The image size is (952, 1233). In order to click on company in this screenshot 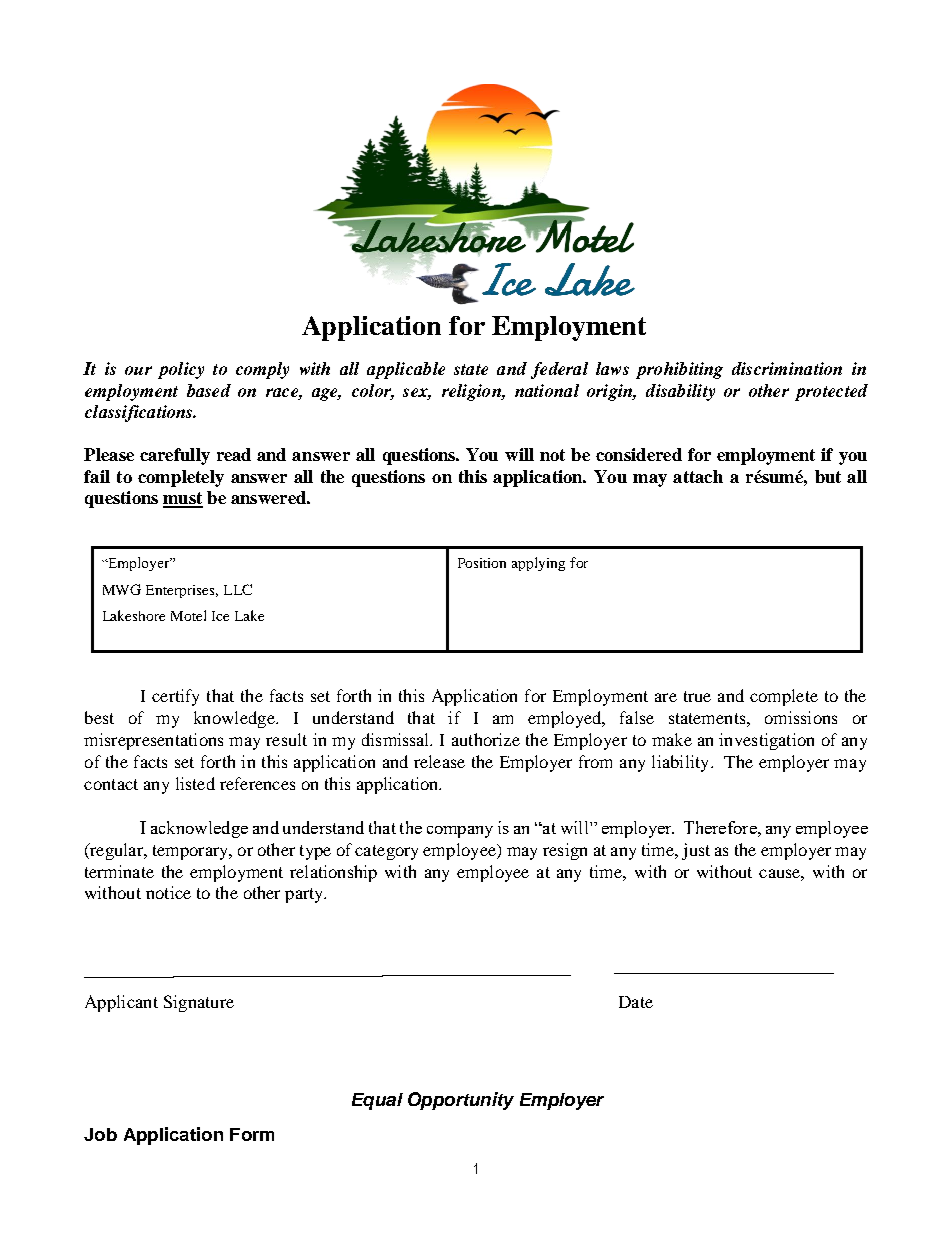, I will do `click(460, 832)`.
